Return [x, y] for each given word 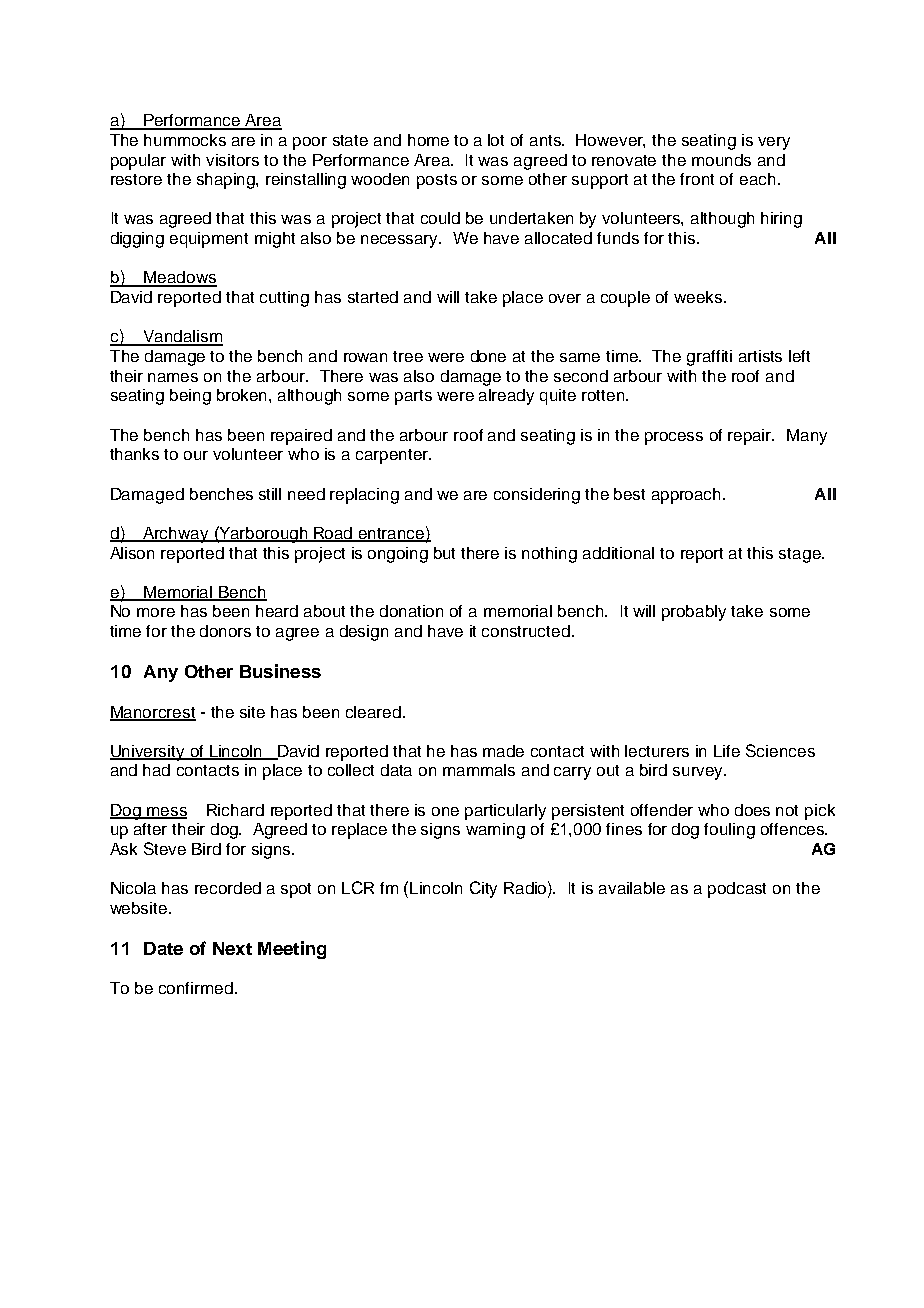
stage [801, 555]
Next [232, 948]
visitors [232, 160]
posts [437, 181]
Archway [176, 535]
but [444, 553]
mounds [721, 160]
